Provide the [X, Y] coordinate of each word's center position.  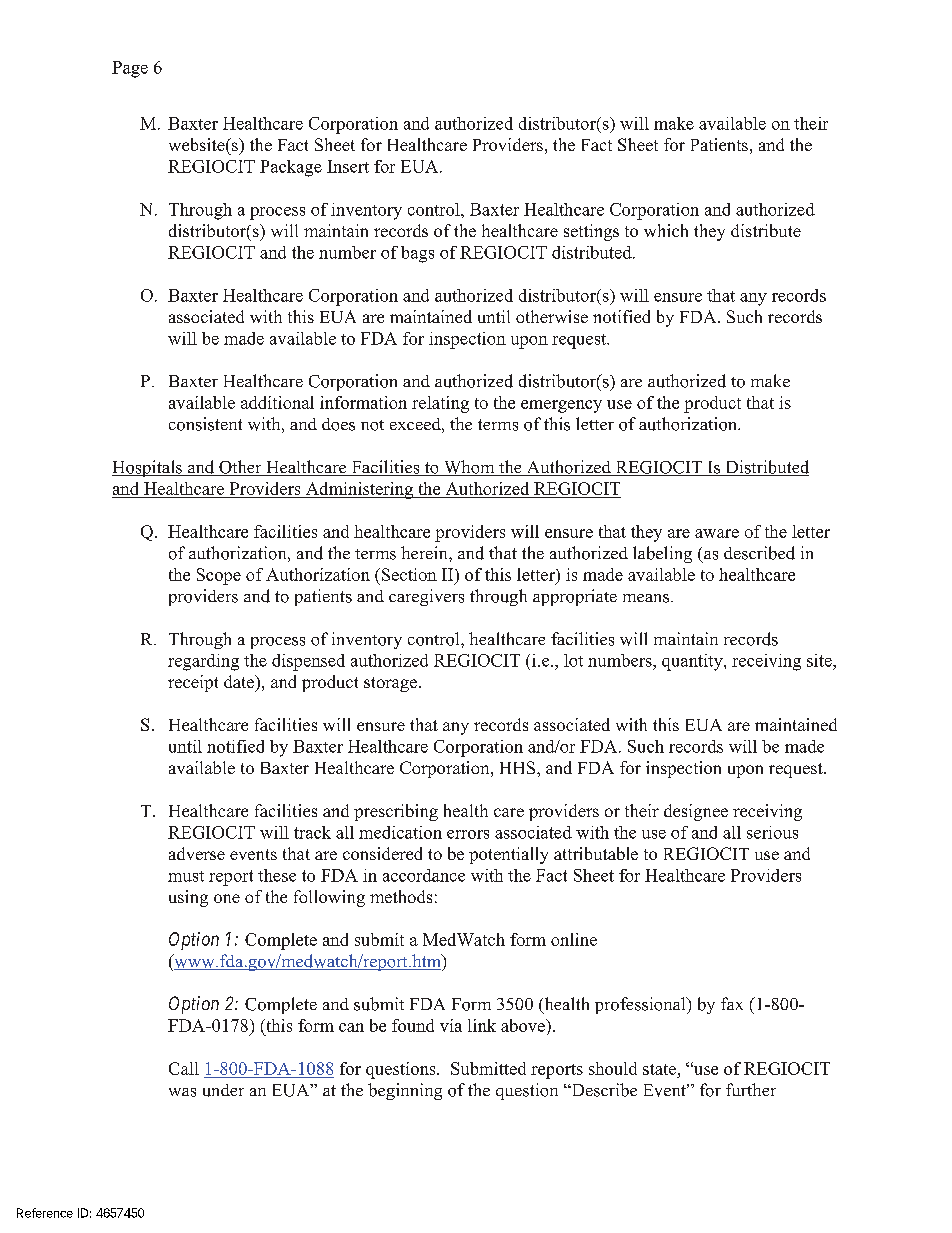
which [666, 230]
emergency [561, 406]
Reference [45, 1213]
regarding [203, 662]
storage [390, 684]
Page [130, 69]
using [188, 898]
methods [401, 896]
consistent [205, 424]
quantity [693, 662]
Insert [348, 166]
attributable [596, 853]
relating [440, 404]
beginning [405, 1091]
